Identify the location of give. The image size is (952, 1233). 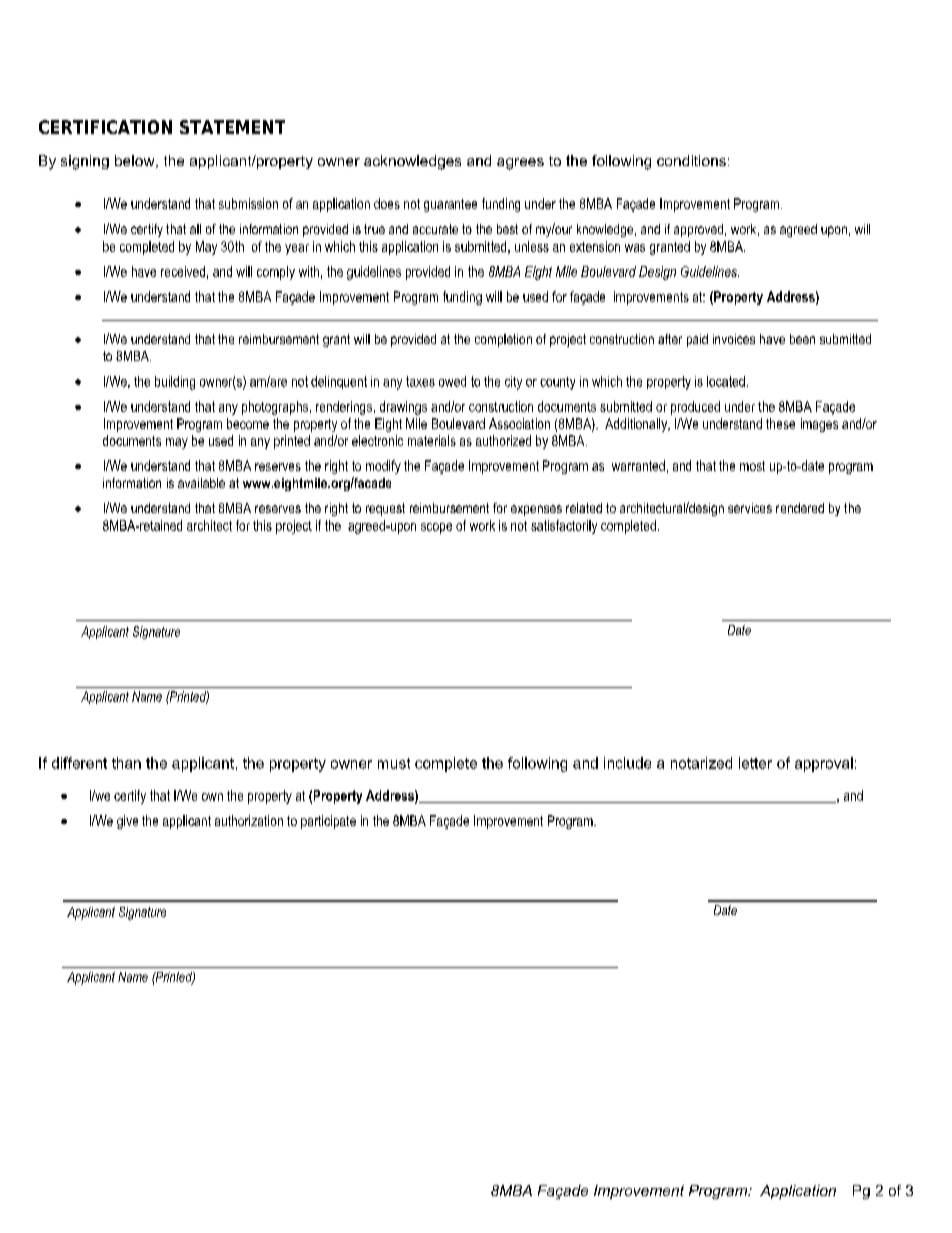
(127, 822).
